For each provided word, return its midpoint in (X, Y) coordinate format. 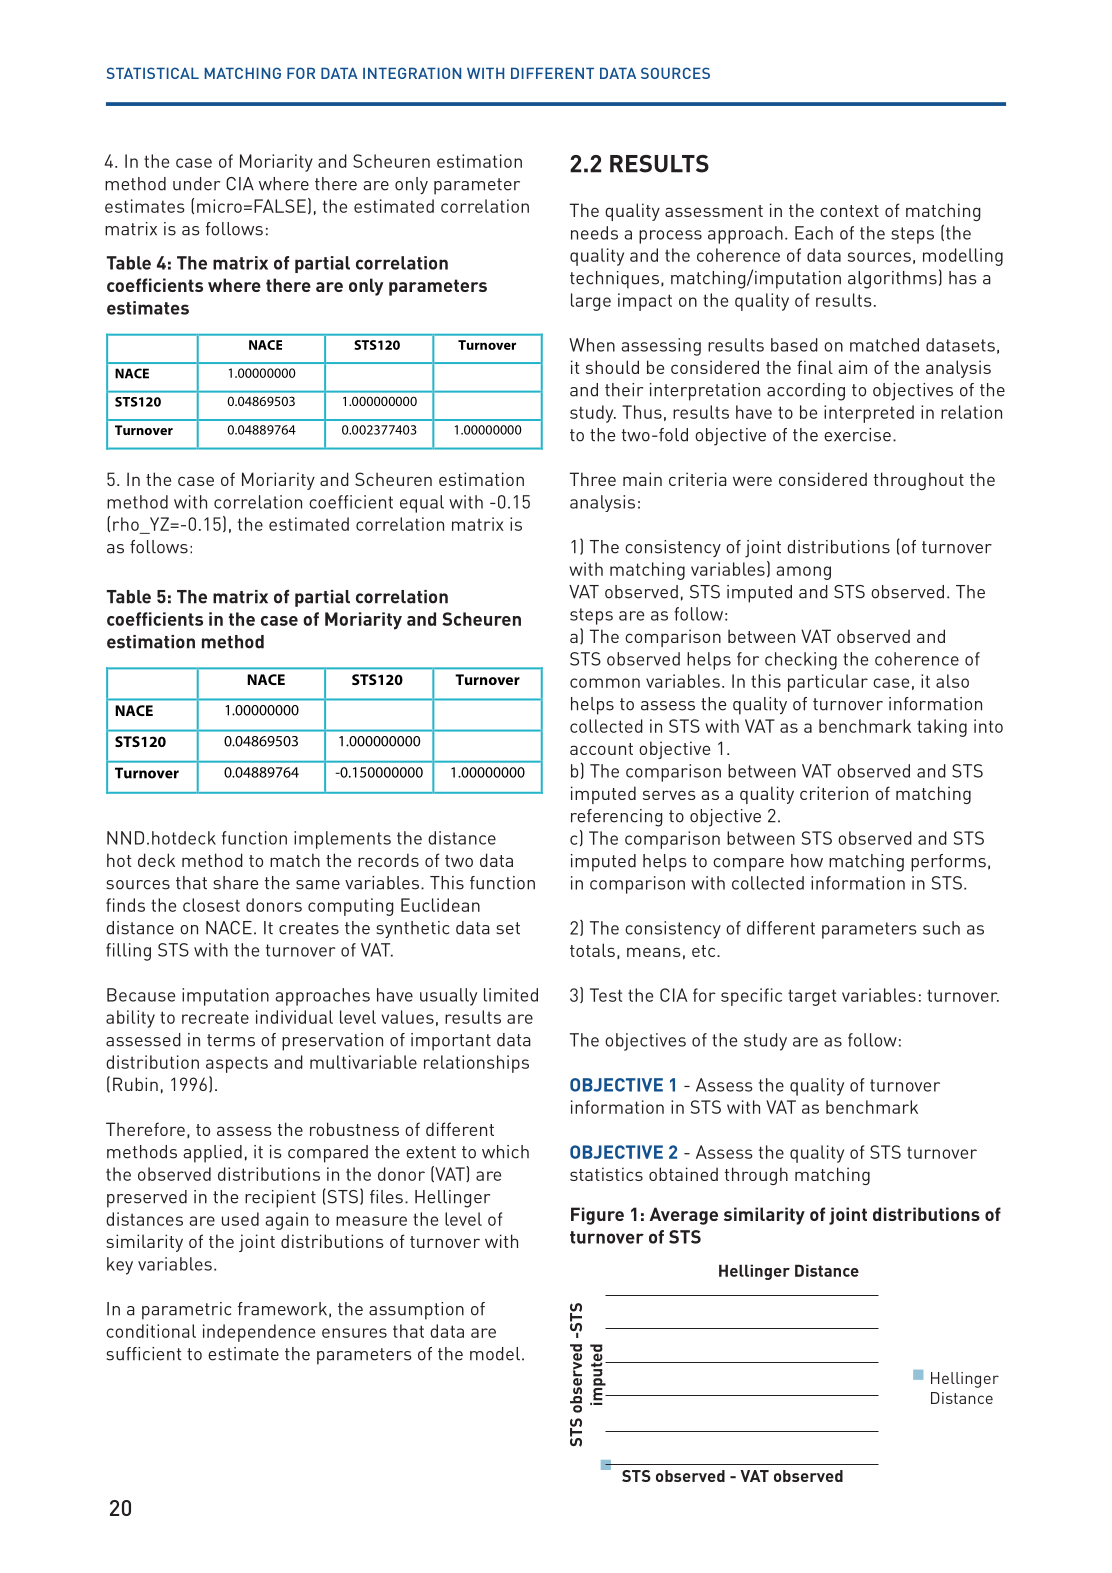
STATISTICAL (153, 73)
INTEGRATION (412, 73)
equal (422, 504)
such (941, 928)
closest (211, 905)
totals (592, 950)
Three (593, 479)
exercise (857, 435)
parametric (187, 1311)
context (849, 211)
